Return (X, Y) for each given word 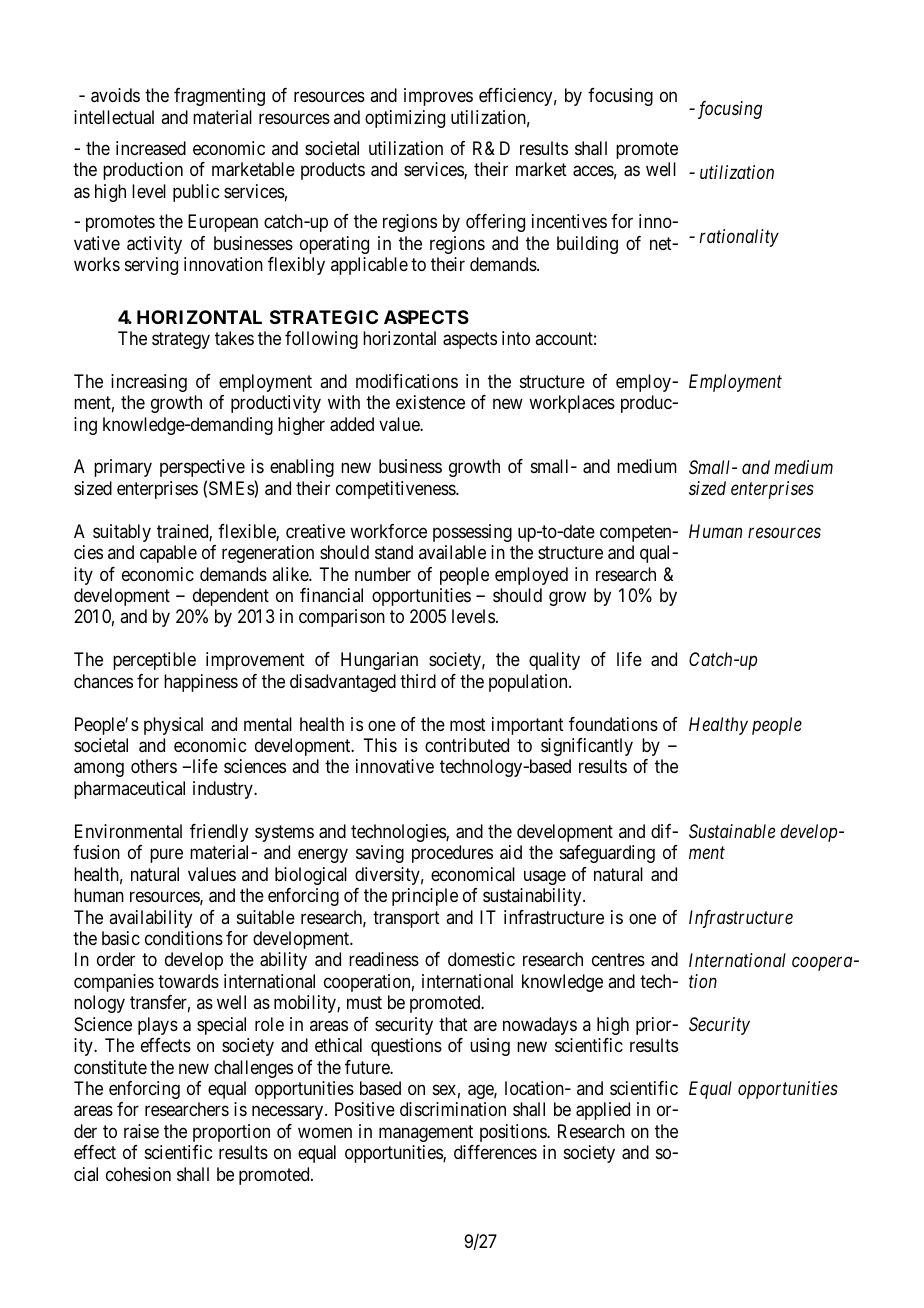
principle (425, 897)
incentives (569, 221)
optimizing (405, 119)
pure (166, 856)
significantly (587, 747)
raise (141, 1131)
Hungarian (379, 661)
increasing (149, 383)
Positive (365, 1109)
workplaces (572, 404)
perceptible (154, 661)
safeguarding (607, 854)
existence (430, 402)
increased (151, 148)
